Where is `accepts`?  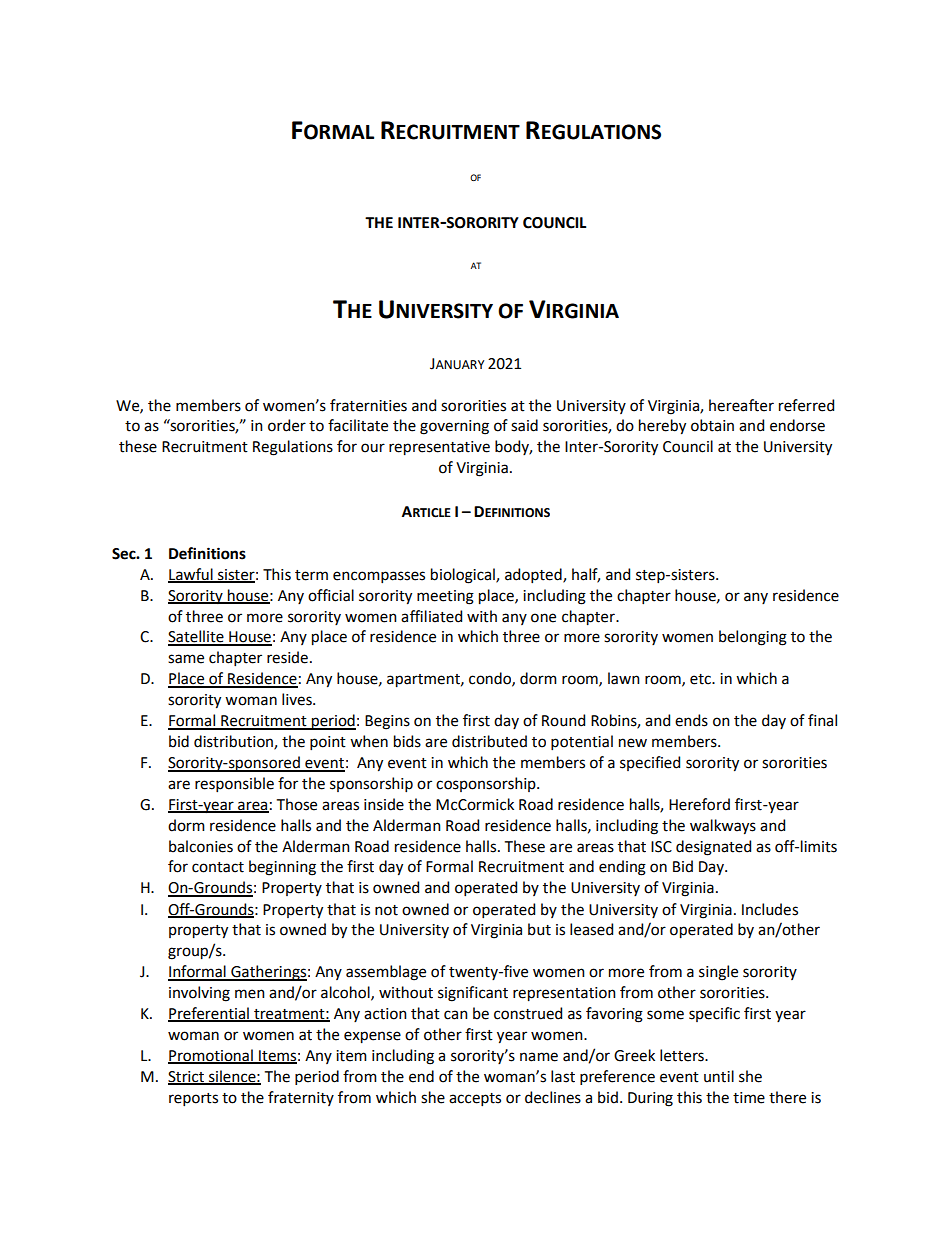
accepts is located at coordinates (475, 1099).
